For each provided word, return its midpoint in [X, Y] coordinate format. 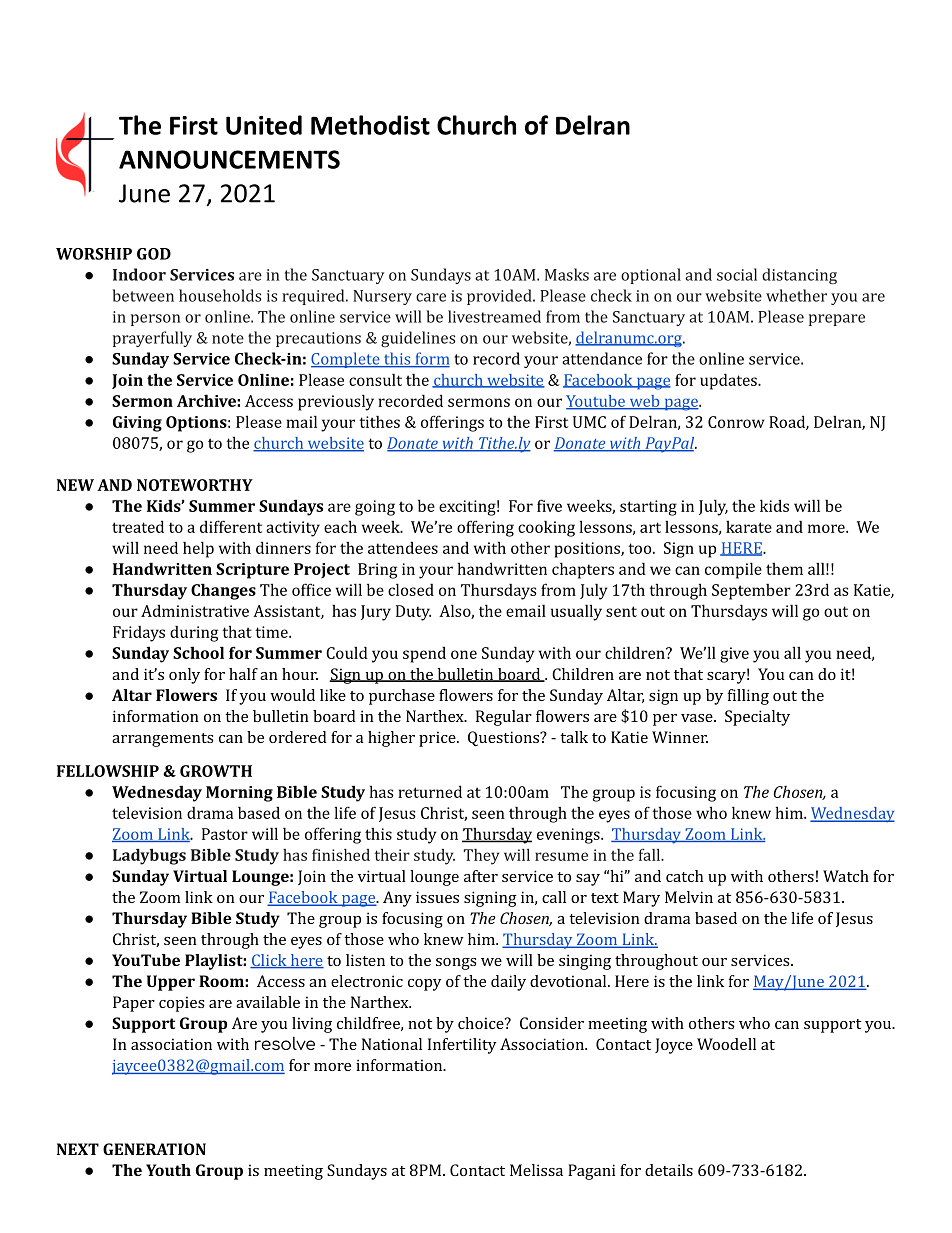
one [464, 654]
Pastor [225, 834]
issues [437, 897]
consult [375, 379]
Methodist [370, 125]
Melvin [689, 897]
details [669, 1170]
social [737, 274]
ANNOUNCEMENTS [229, 159]
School [198, 652]
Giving [137, 424]
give [734, 655]
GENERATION [154, 1149]
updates [729, 381]
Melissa [536, 1170]
